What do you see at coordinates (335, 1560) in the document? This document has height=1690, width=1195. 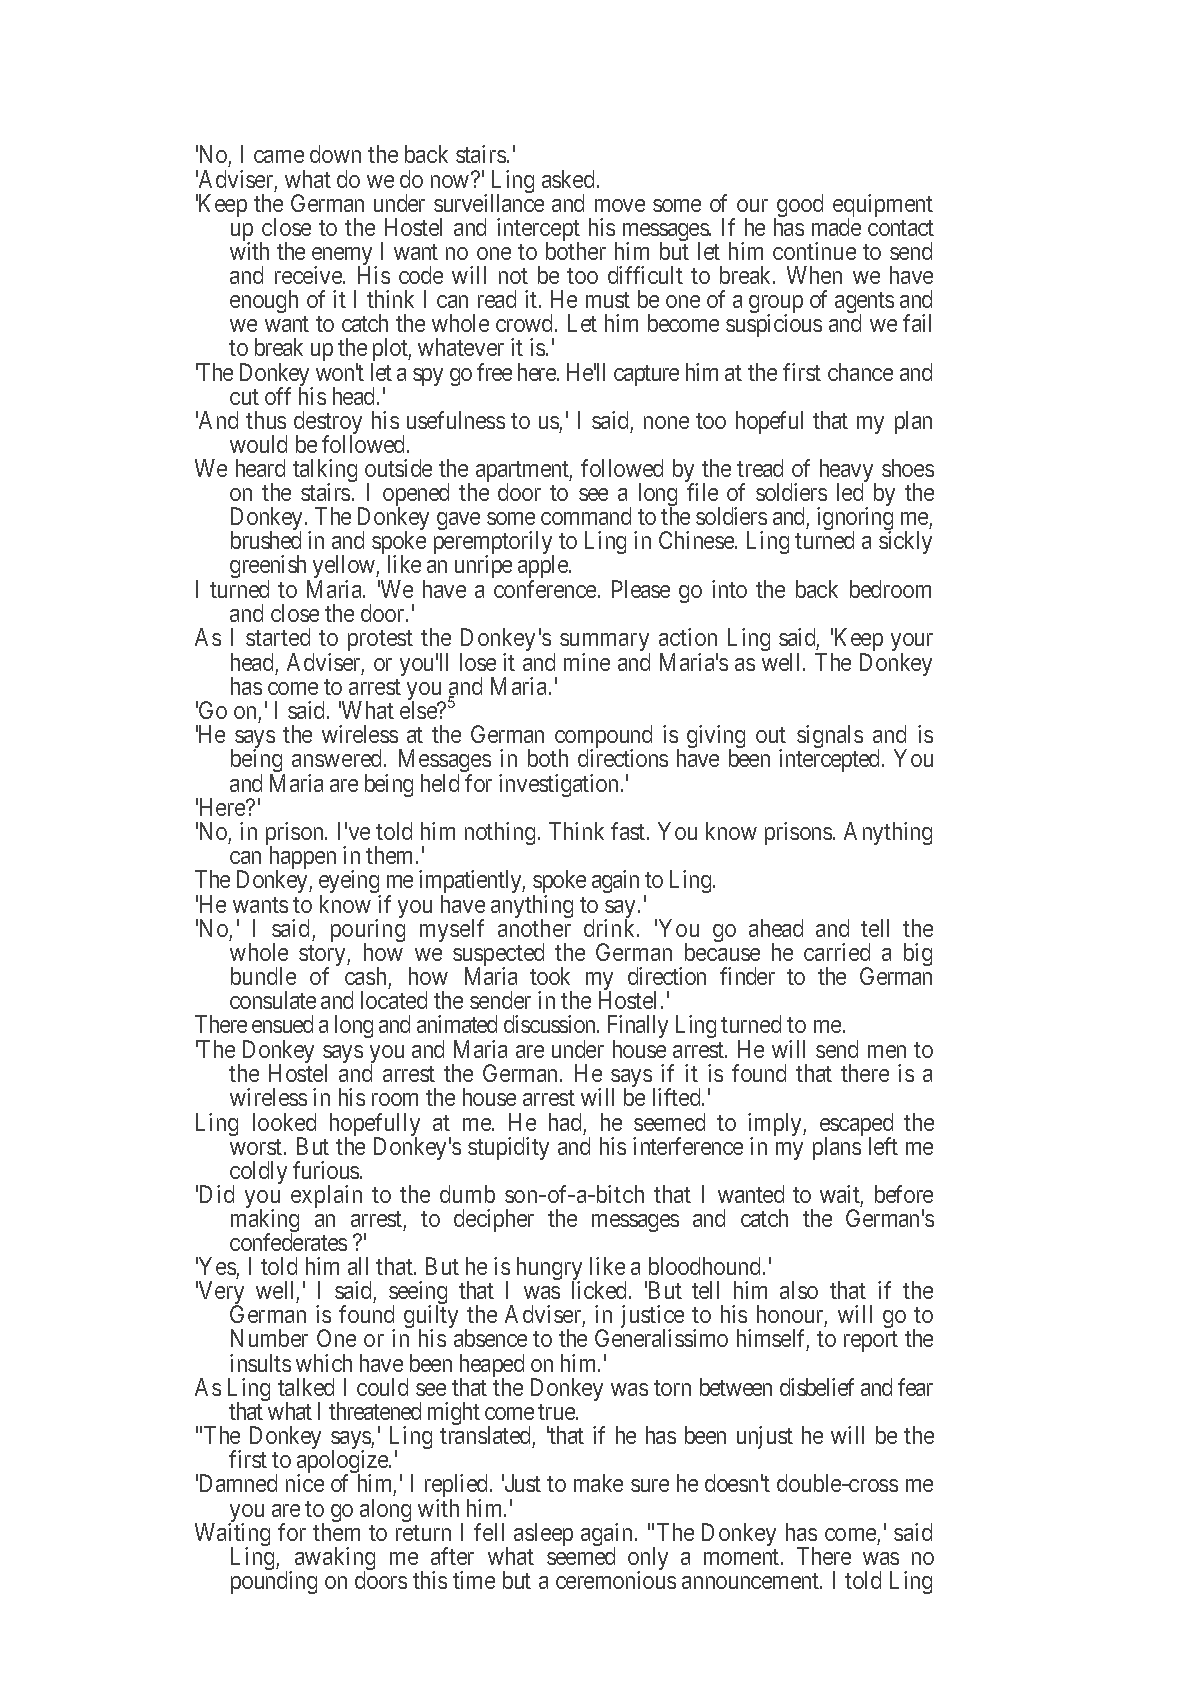 I see `awaking` at bounding box center [335, 1560].
